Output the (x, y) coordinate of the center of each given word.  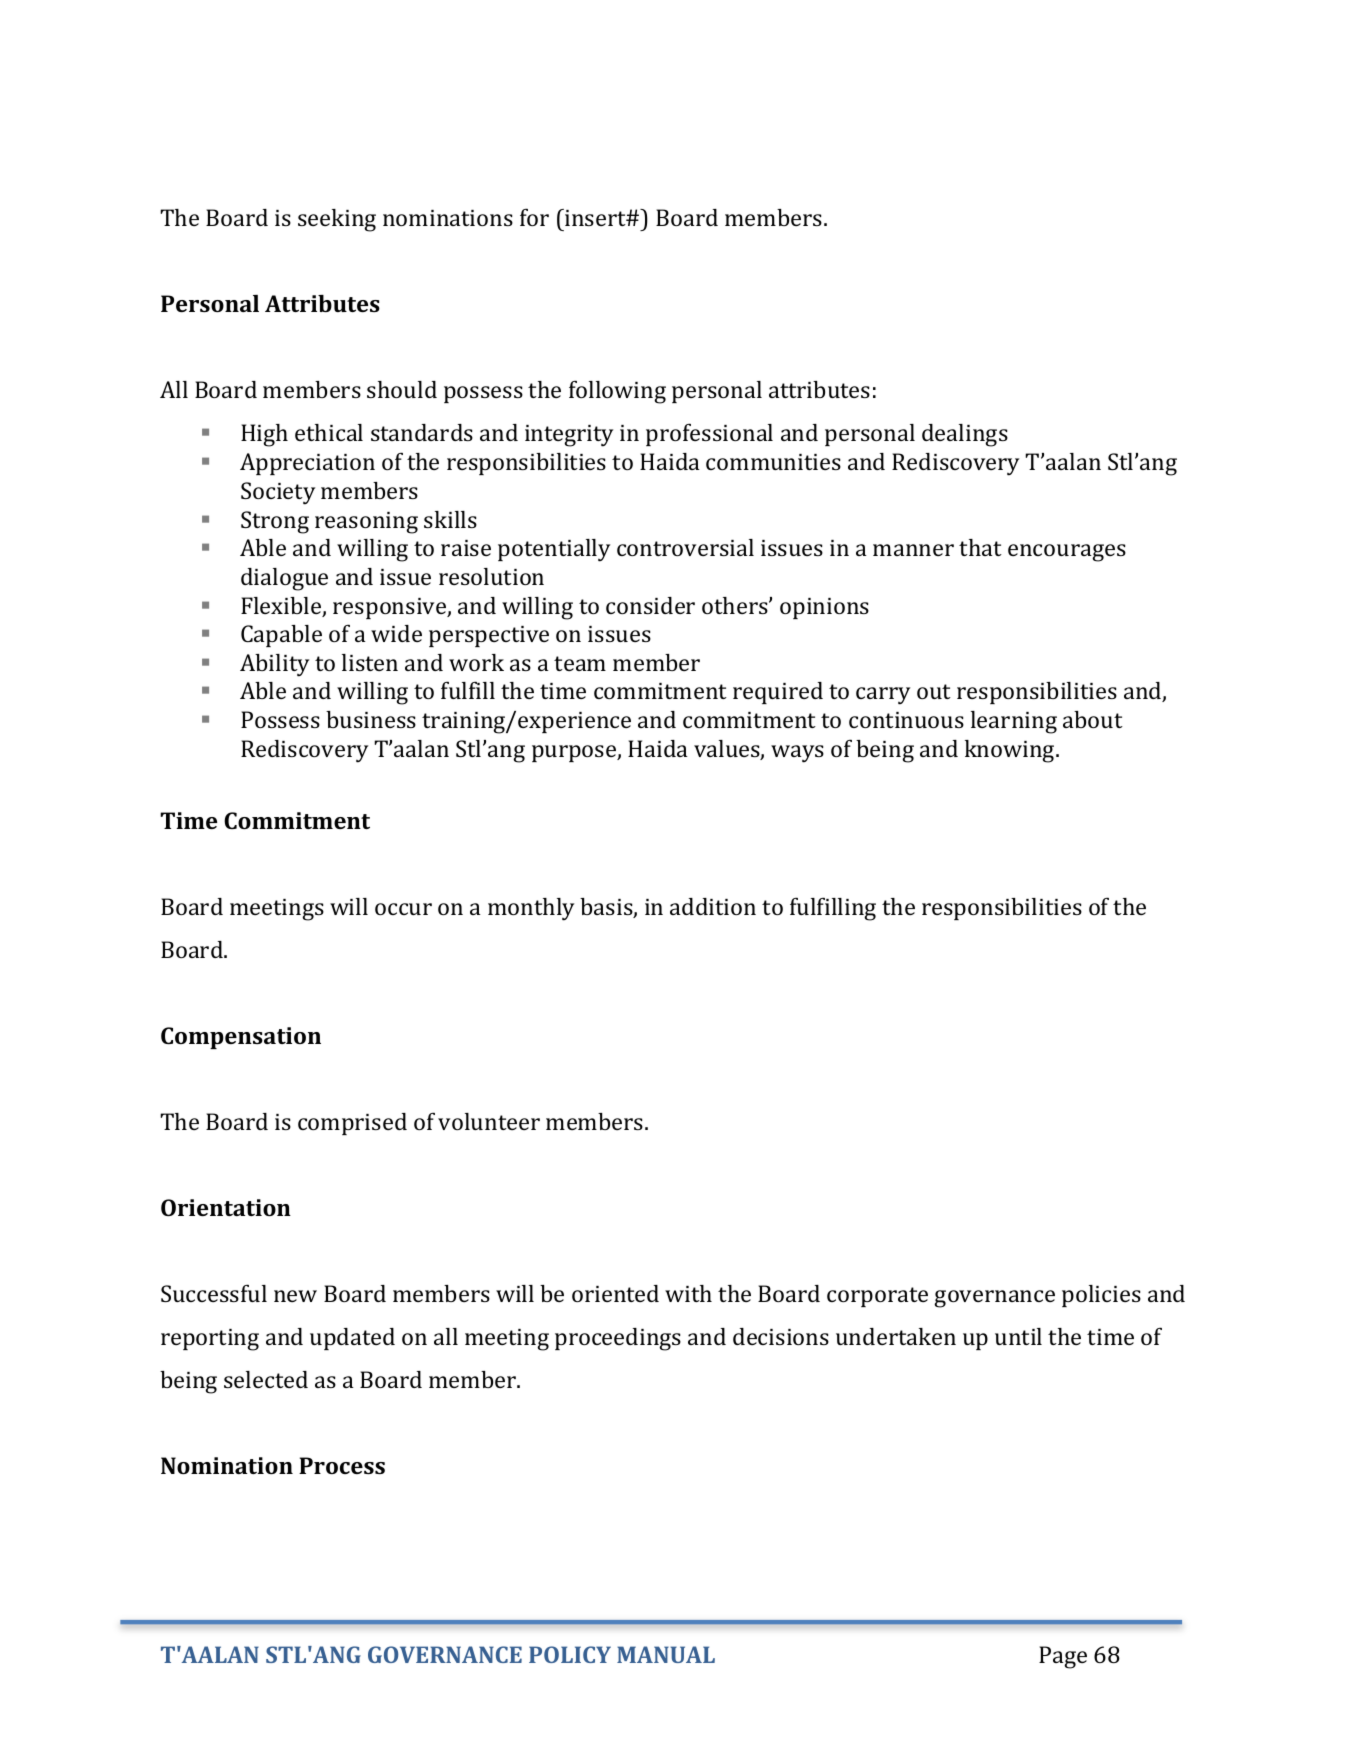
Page (1063, 1657)
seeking (337, 220)
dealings (965, 435)
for (534, 217)
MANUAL (666, 1654)
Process (342, 1465)
